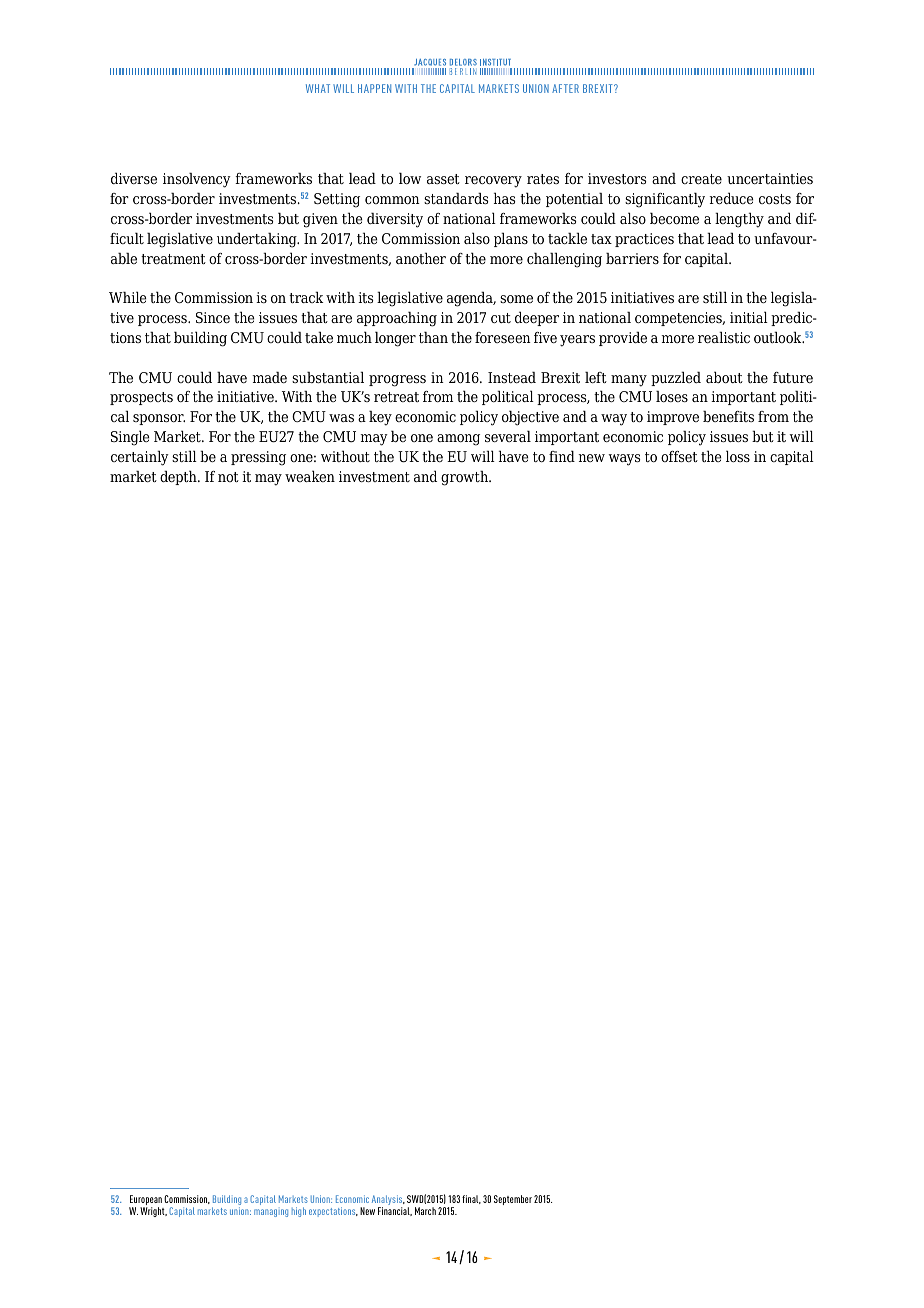  Describe the element at coordinates (513, 1200) in the screenshot. I see `September` at that location.
